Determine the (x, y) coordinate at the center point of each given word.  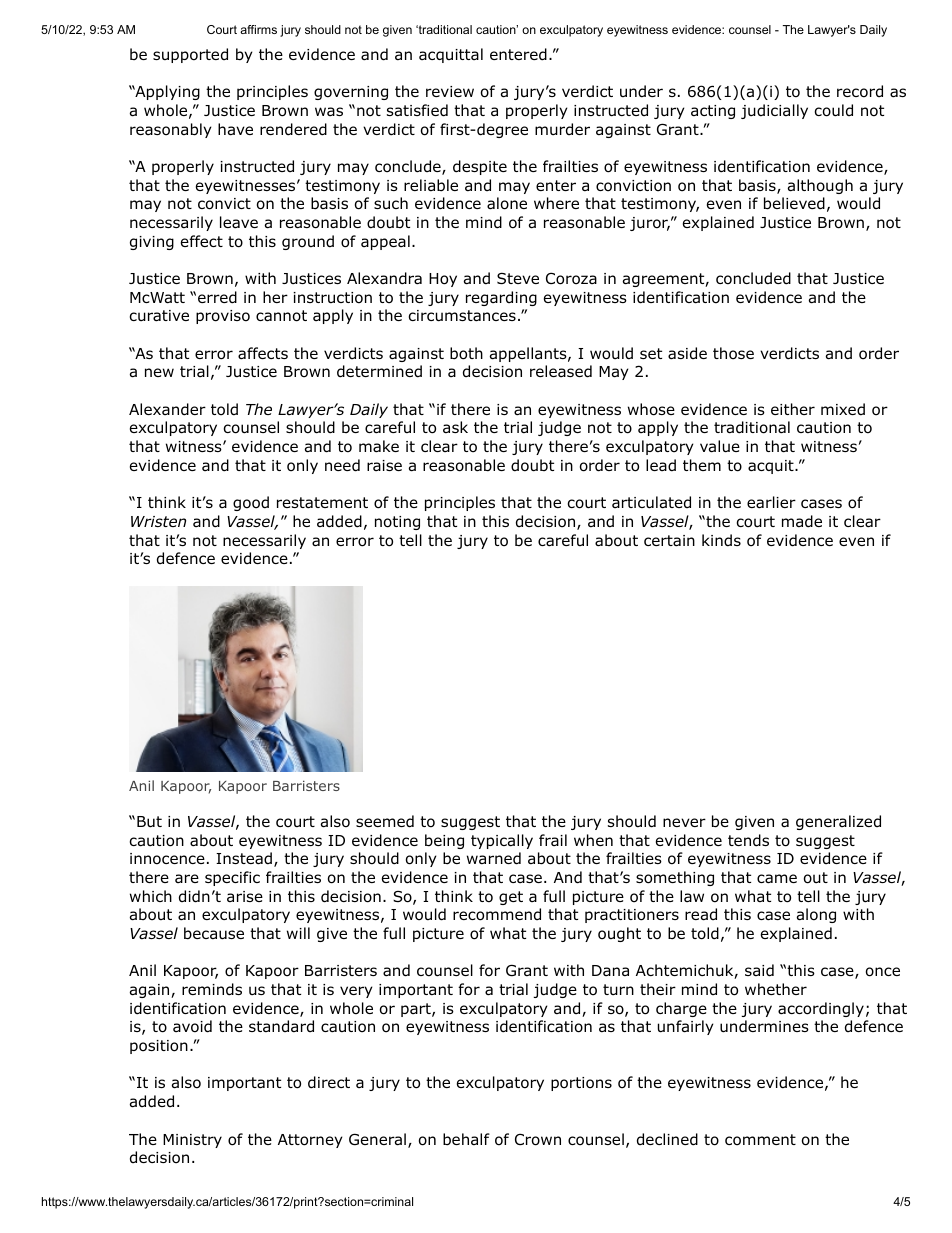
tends (748, 840)
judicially (774, 111)
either (793, 409)
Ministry (192, 1141)
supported (190, 55)
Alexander (167, 409)
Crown (538, 1139)
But (149, 822)
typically (502, 841)
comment (760, 1140)
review (450, 91)
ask (455, 427)
